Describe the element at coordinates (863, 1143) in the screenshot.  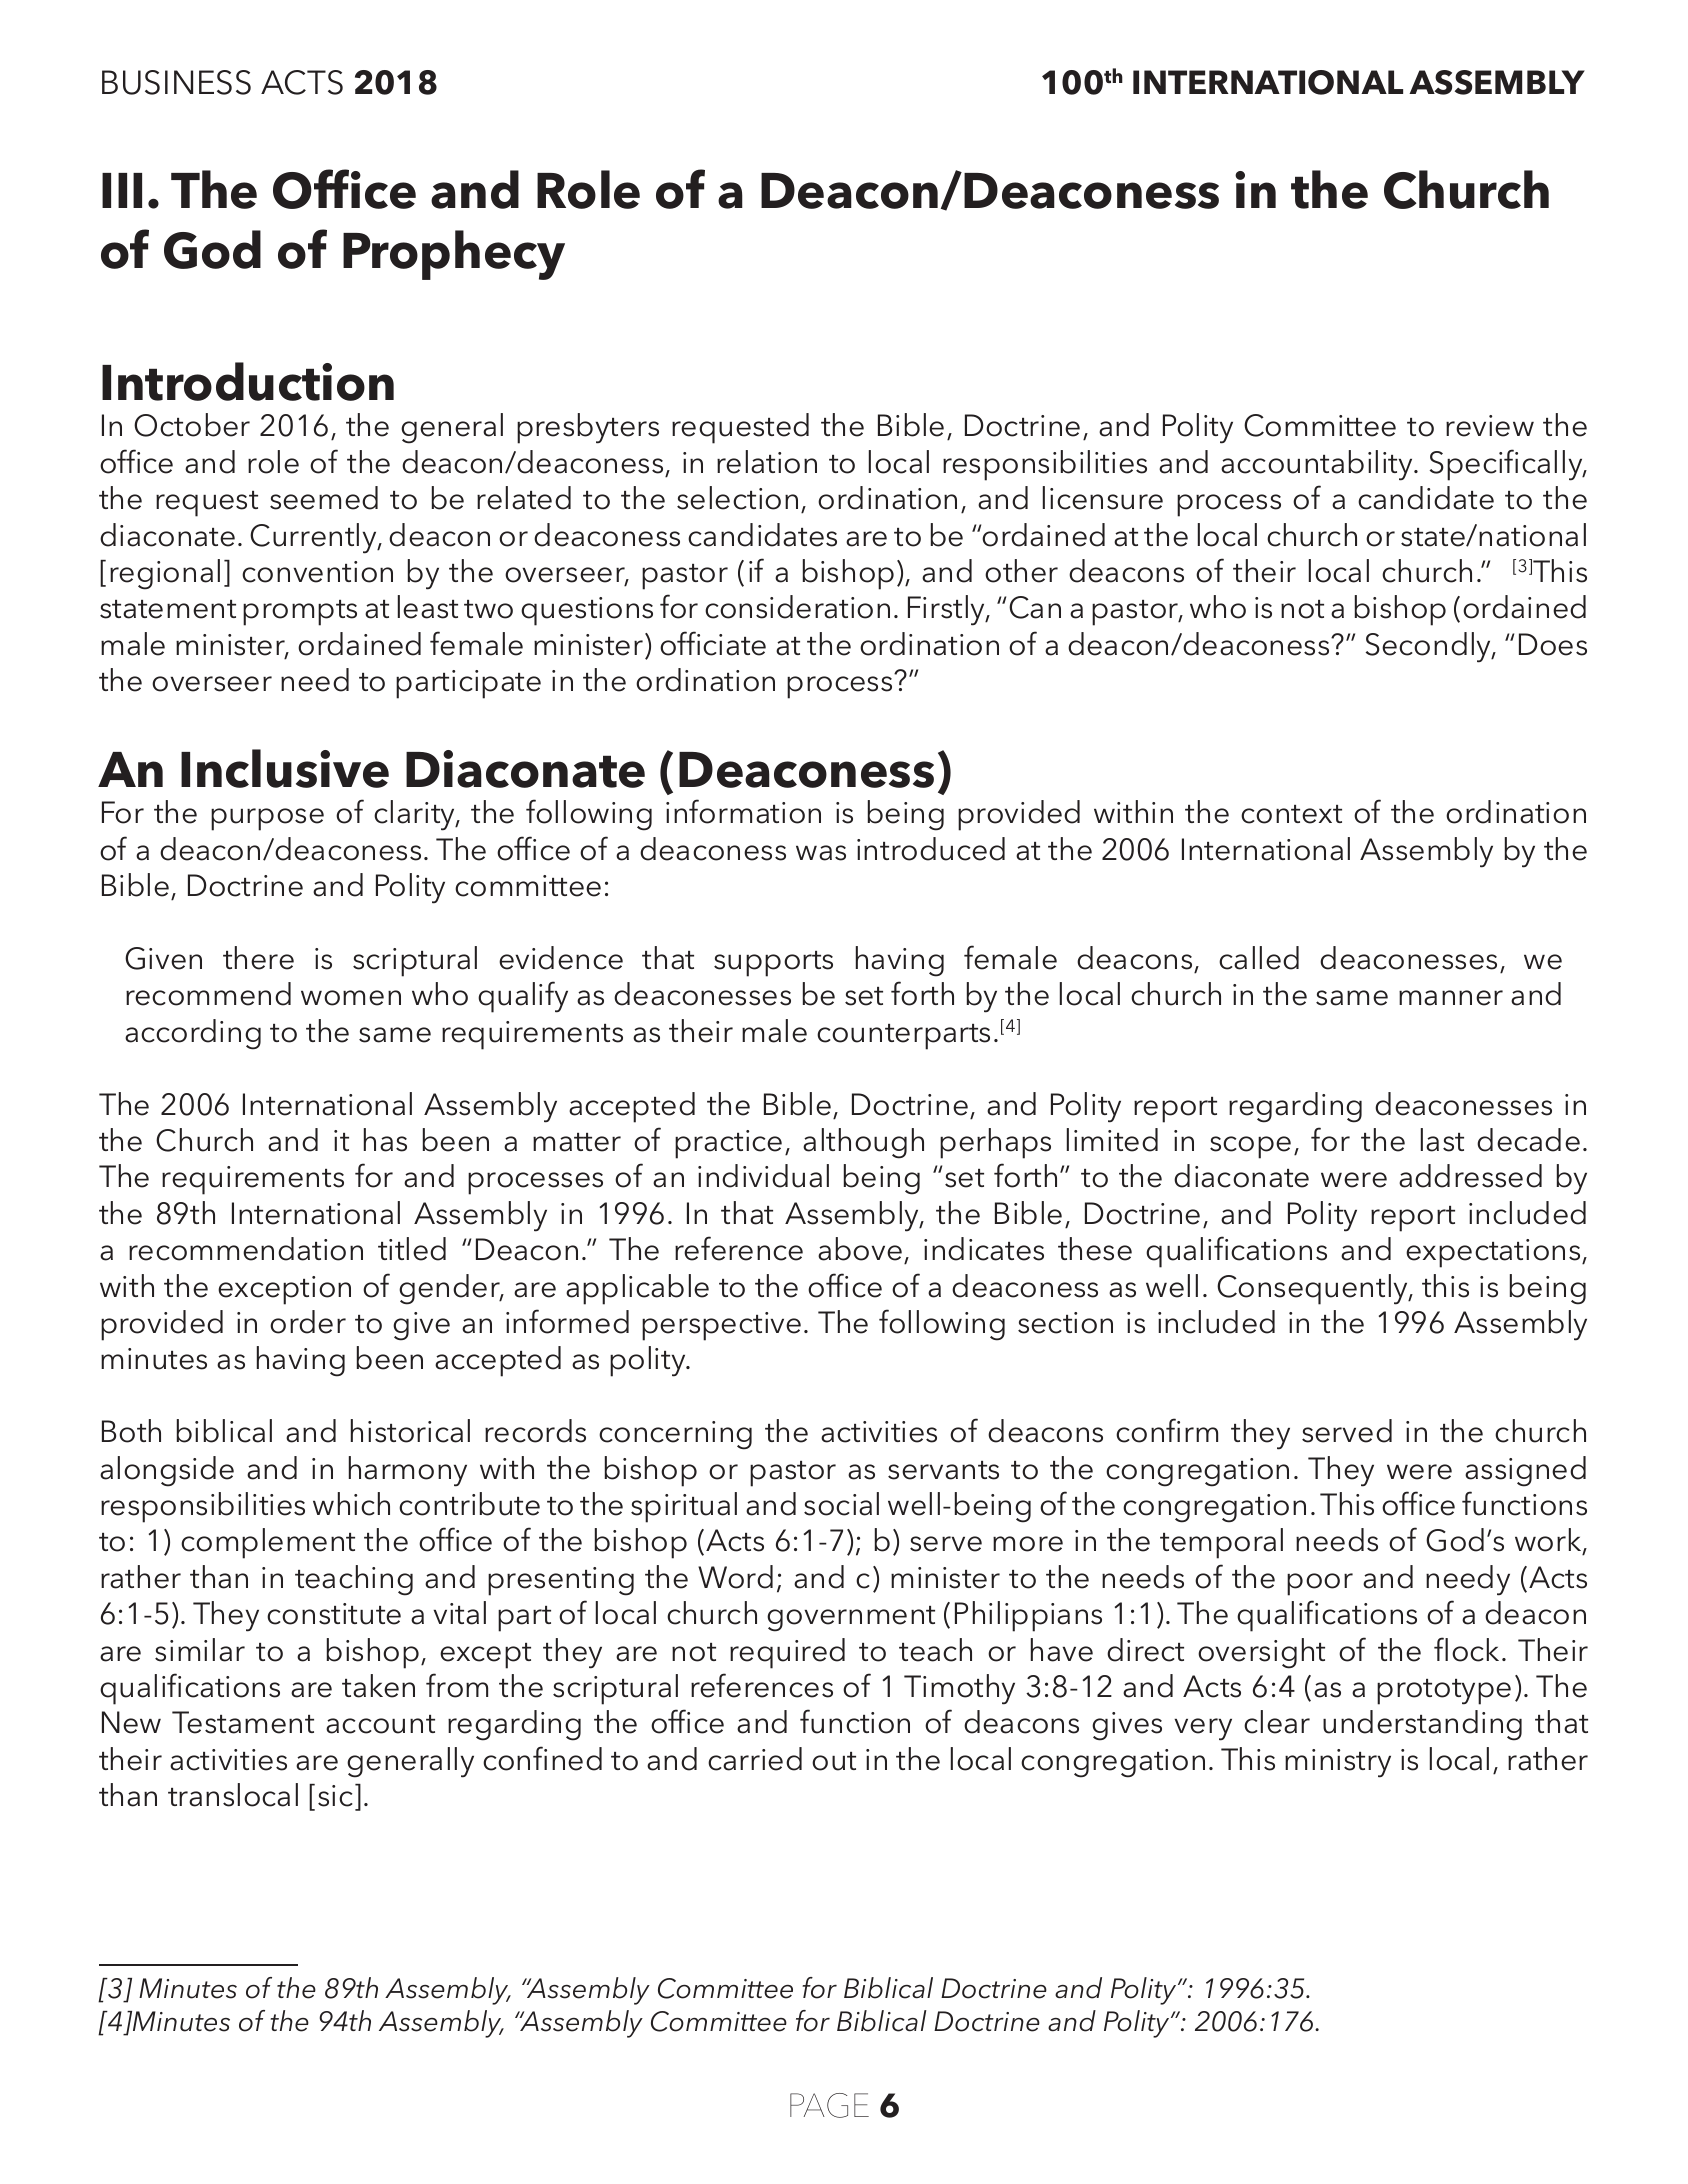
I see `although` at that location.
